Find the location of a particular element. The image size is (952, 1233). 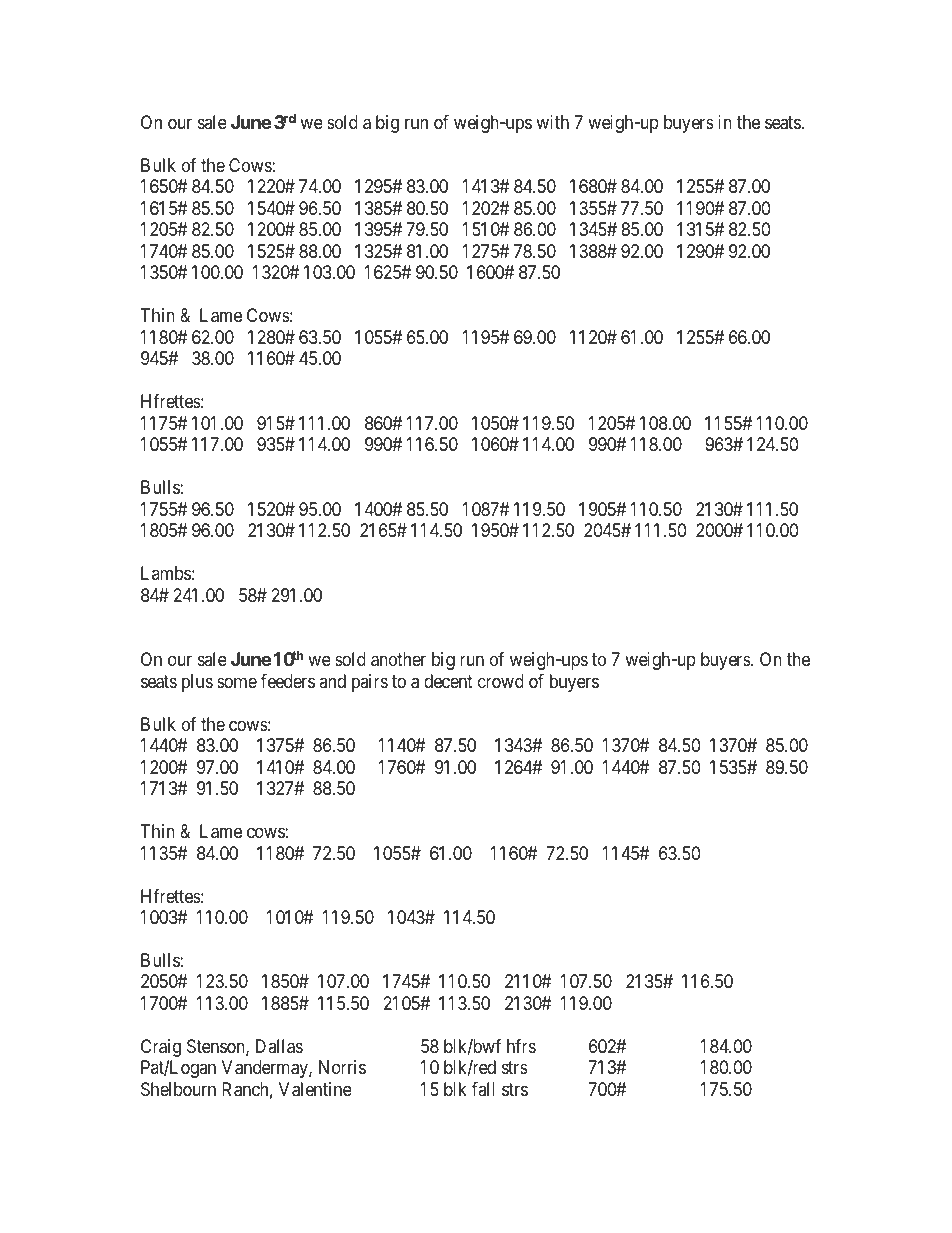

pairs is located at coordinates (370, 683).
